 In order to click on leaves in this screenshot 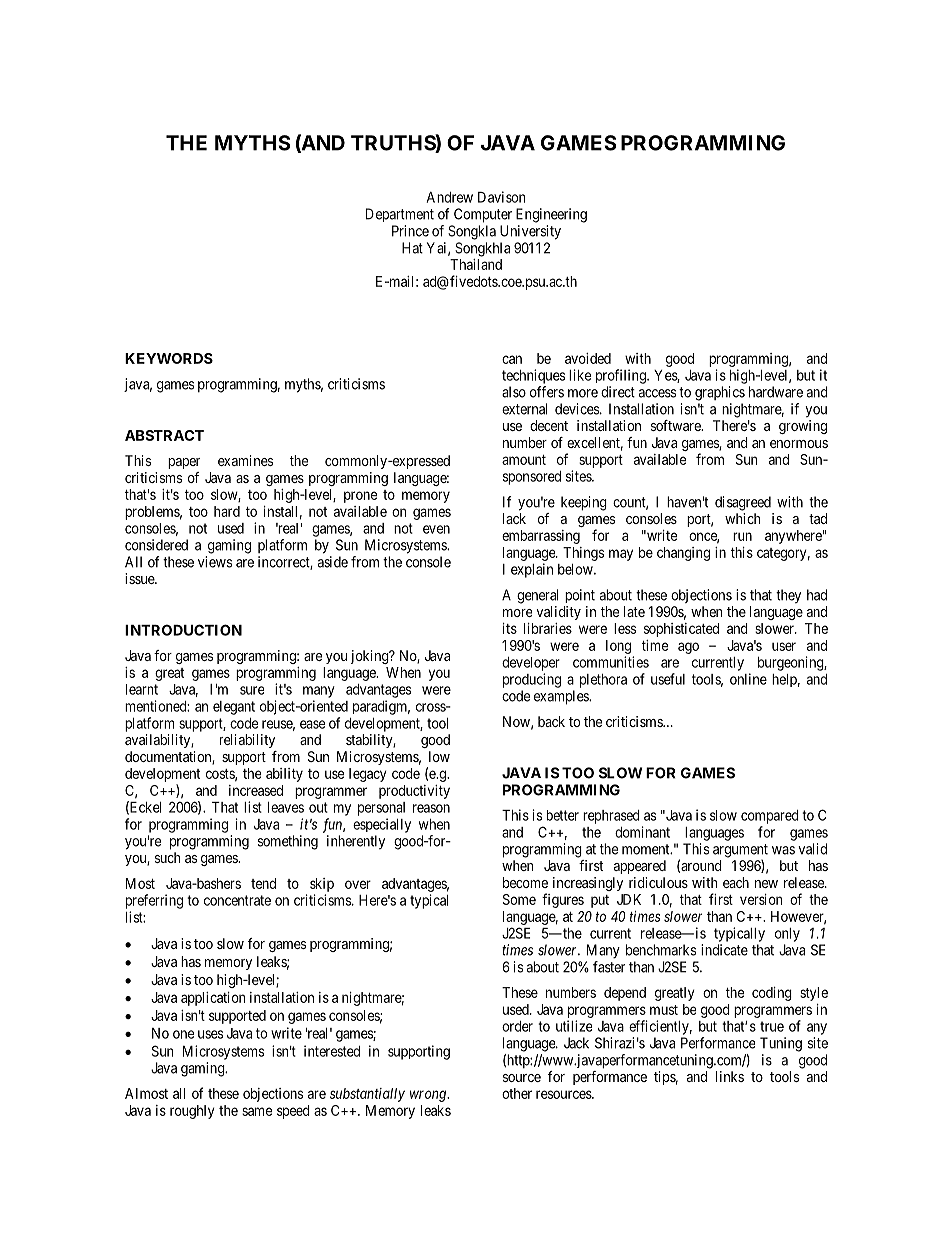, I will do `click(286, 807)`.
